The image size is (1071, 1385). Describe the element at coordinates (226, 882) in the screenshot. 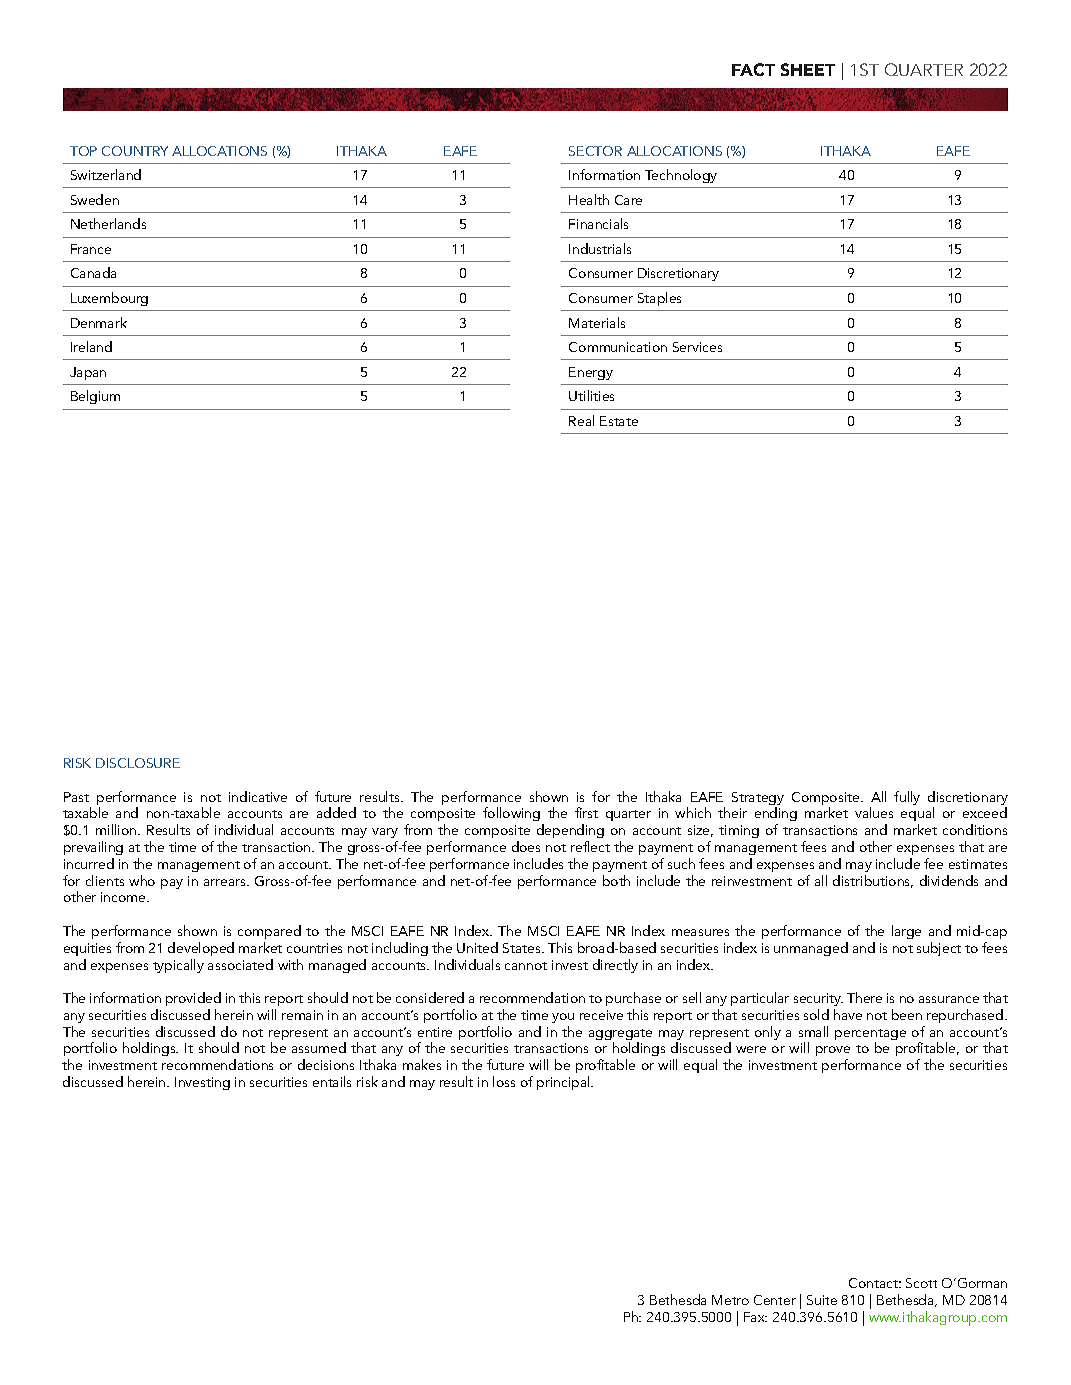

I see `arrears` at that location.
